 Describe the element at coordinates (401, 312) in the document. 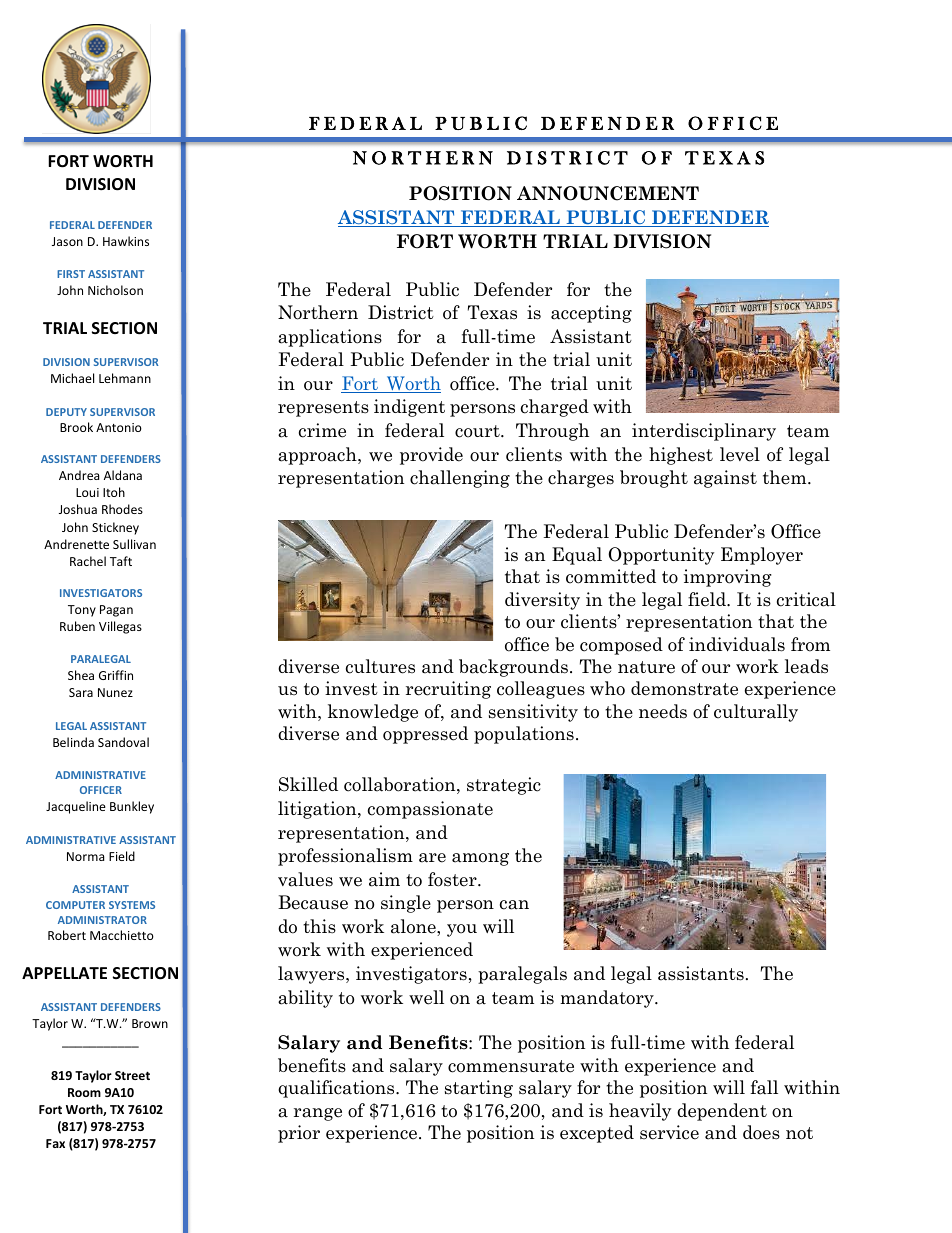

I see `District` at that location.
